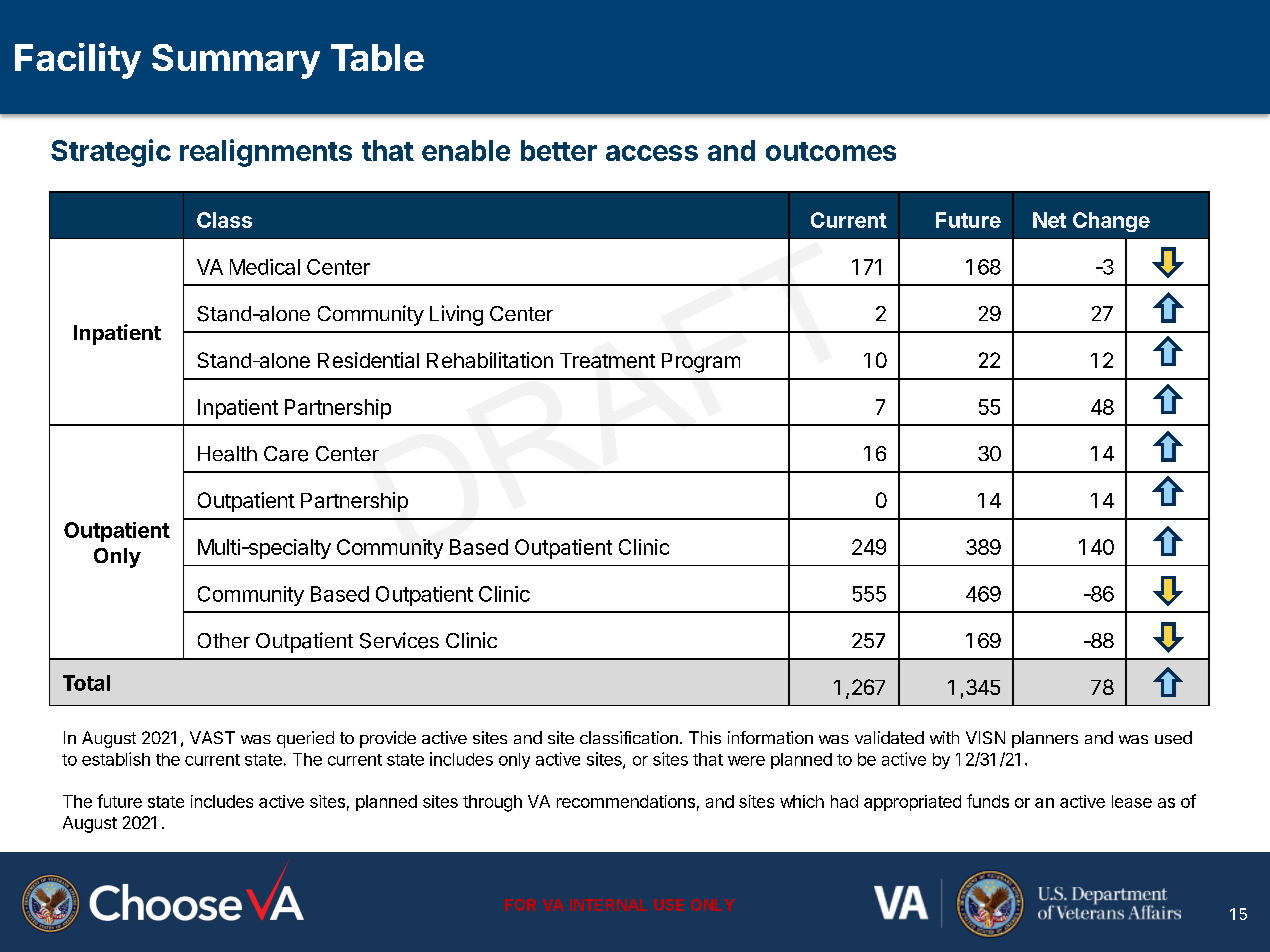 The image size is (1270, 952). I want to click on establish, so click(116, 759).
